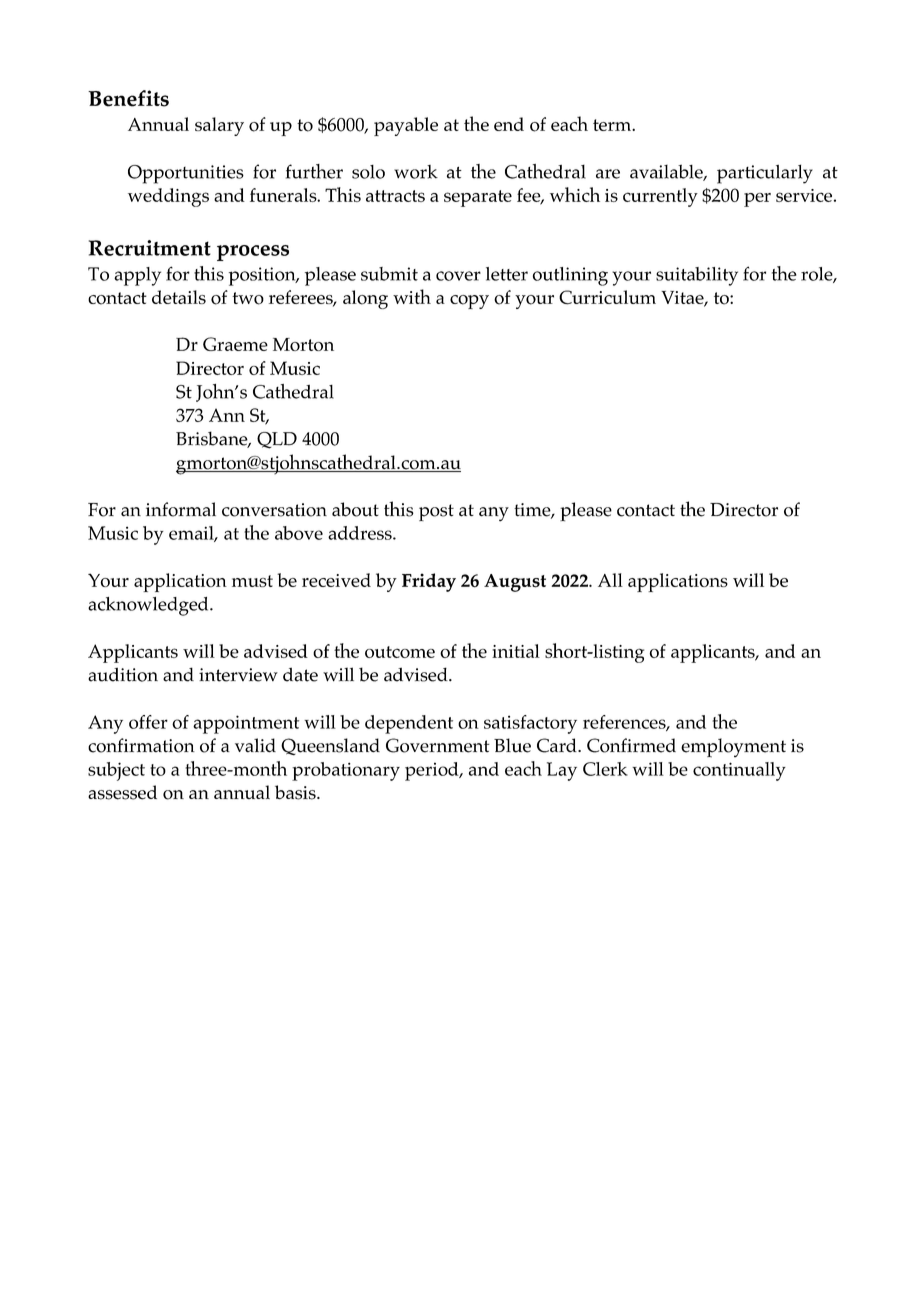 This screenshot has height=1308, width=924. Describe the element at coordinates (697, 276) in the screenshot. I see `suitability` at that location.
